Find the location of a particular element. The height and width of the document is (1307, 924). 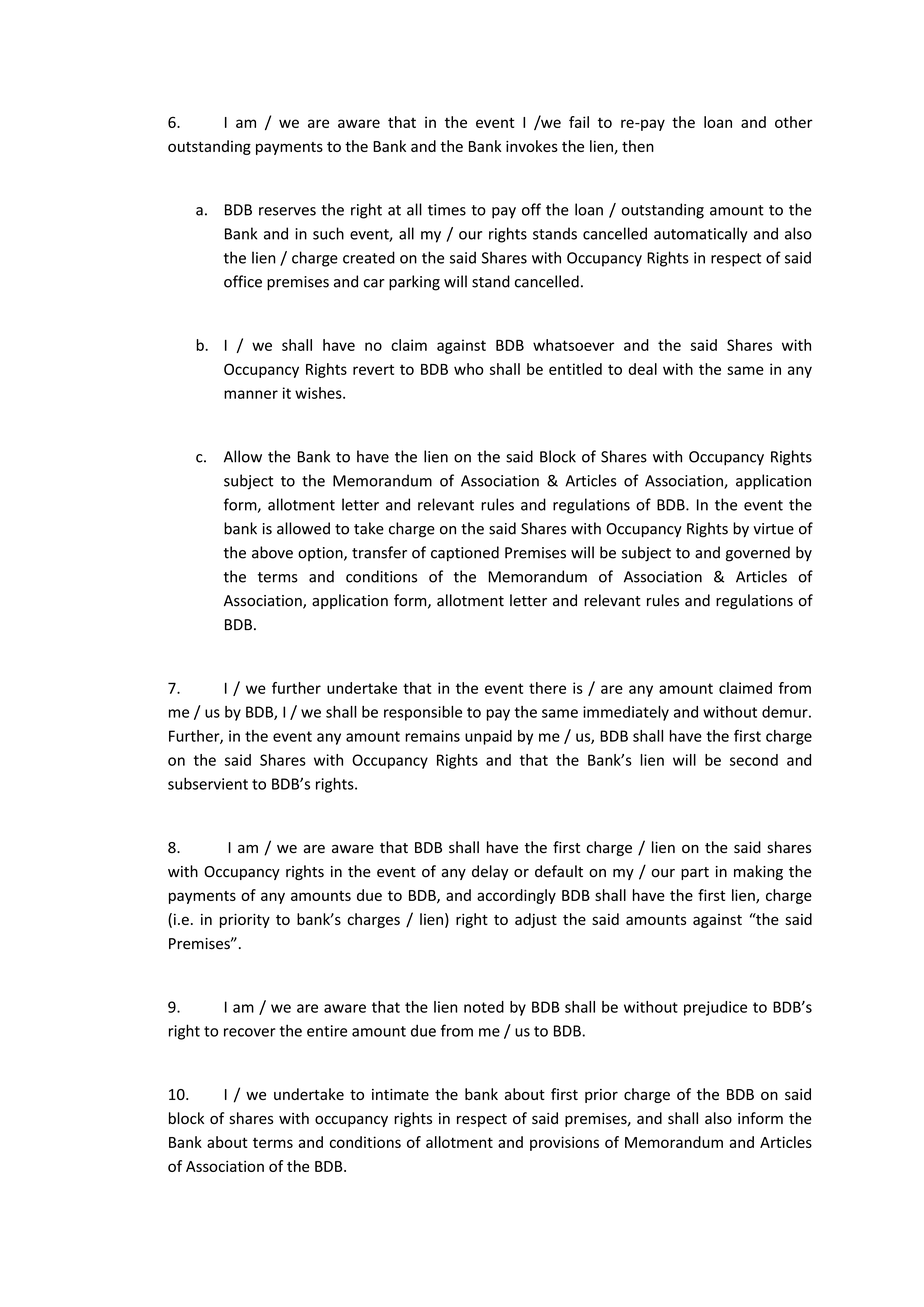

other is located at coordinates (794, 122).
